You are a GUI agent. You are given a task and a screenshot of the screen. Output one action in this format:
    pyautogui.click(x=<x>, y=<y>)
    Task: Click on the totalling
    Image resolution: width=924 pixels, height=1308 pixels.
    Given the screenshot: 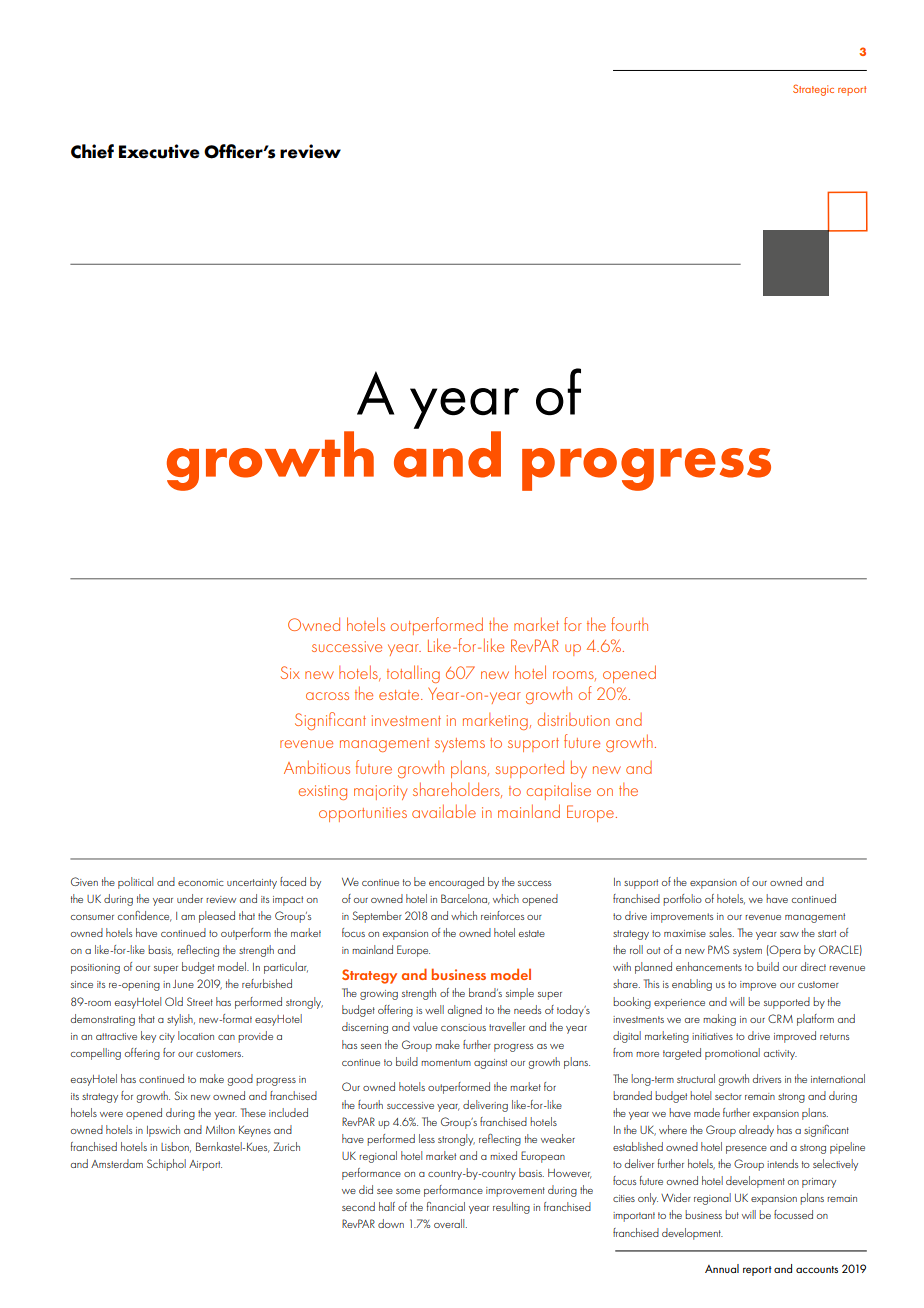 What is the action you would take?
    pyautogui.click(x=413, y=674)
